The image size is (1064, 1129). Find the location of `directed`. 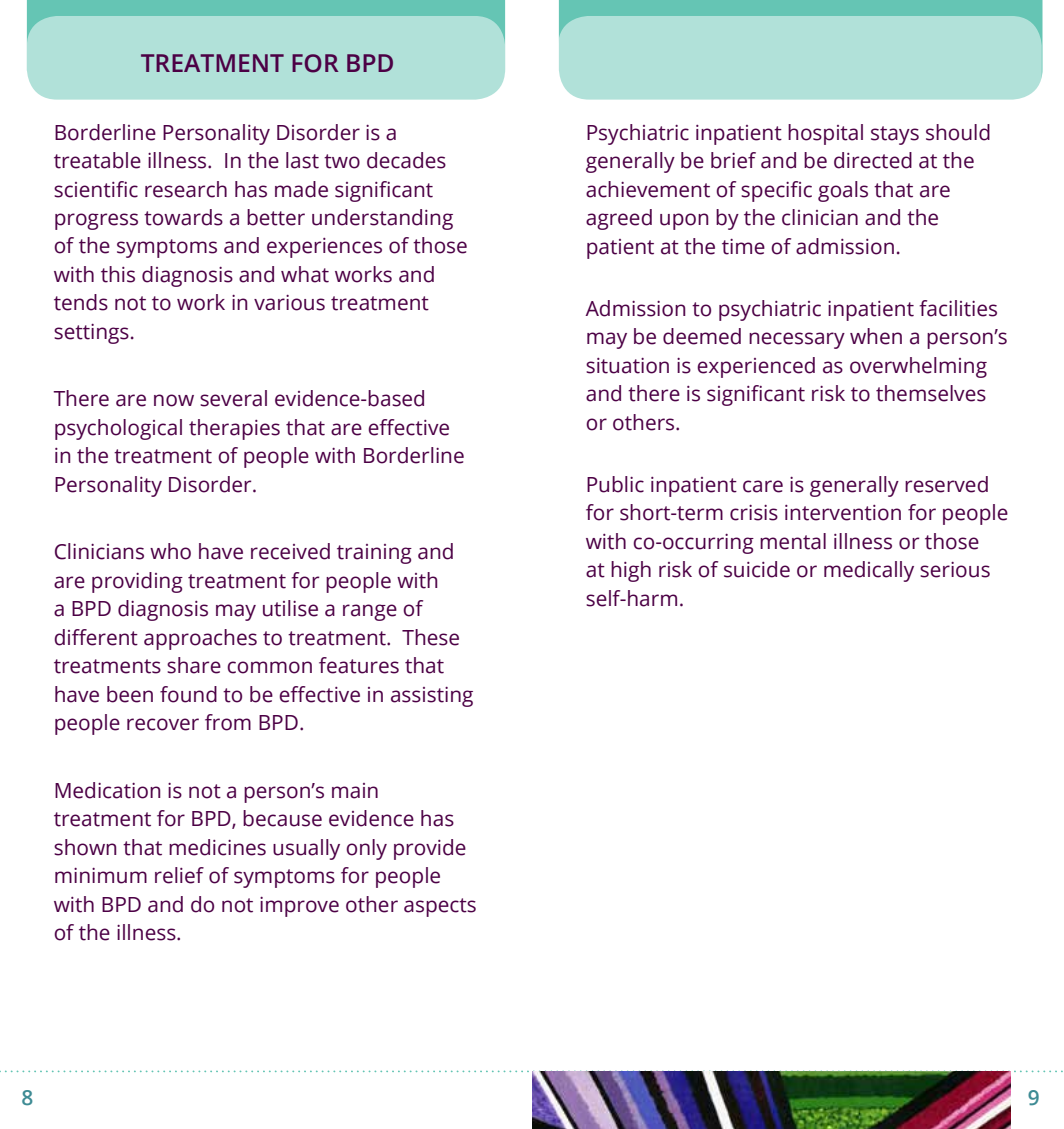

directed is located at coordinates (873, 160).
